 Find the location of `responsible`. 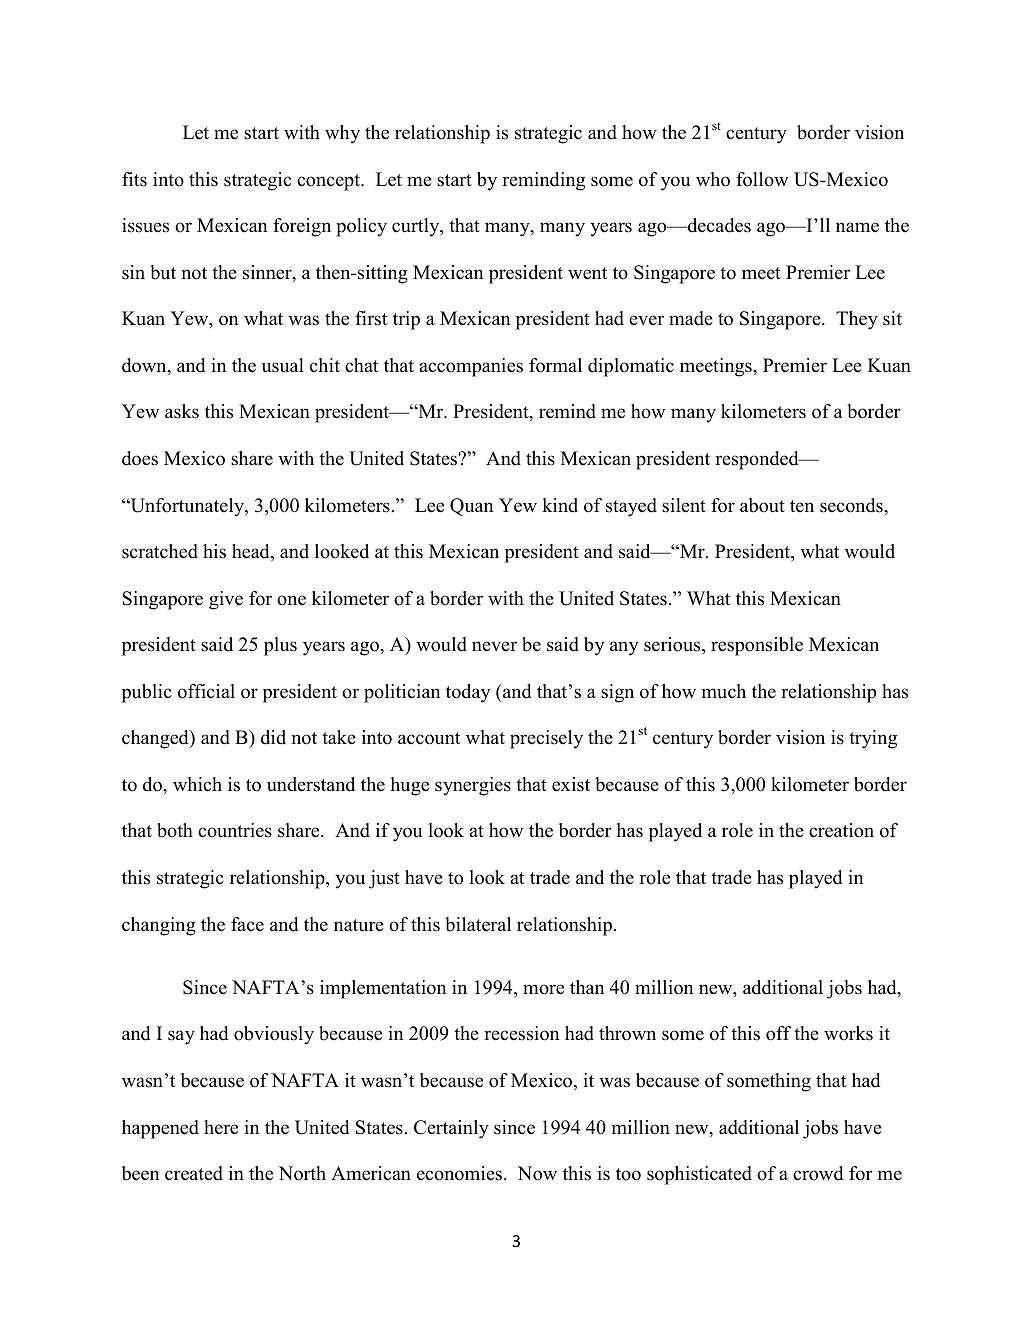

responsible is located at coordinates (757, 646).
